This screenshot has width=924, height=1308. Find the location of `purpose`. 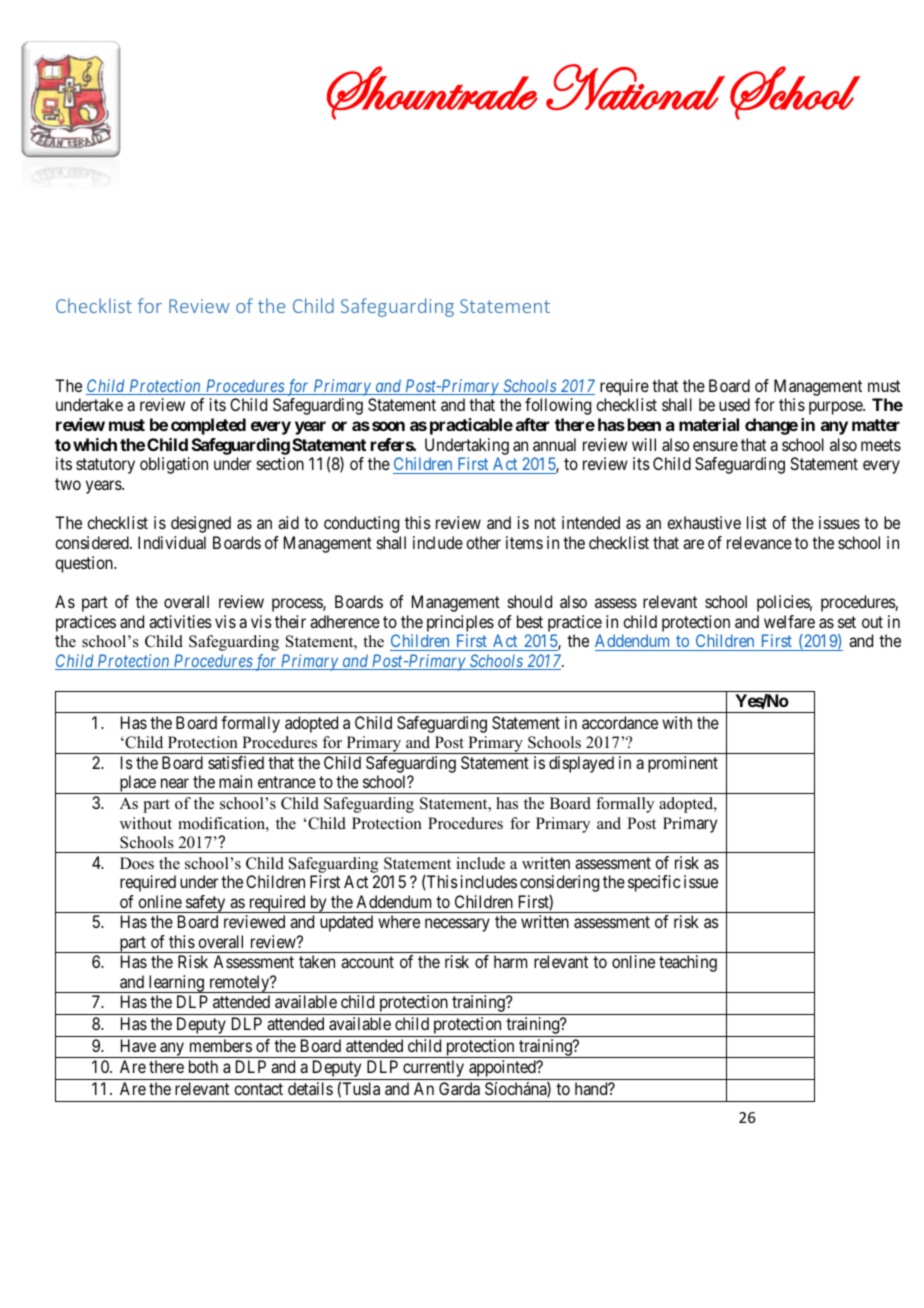

purpose is located at coordinates (836, 408).
